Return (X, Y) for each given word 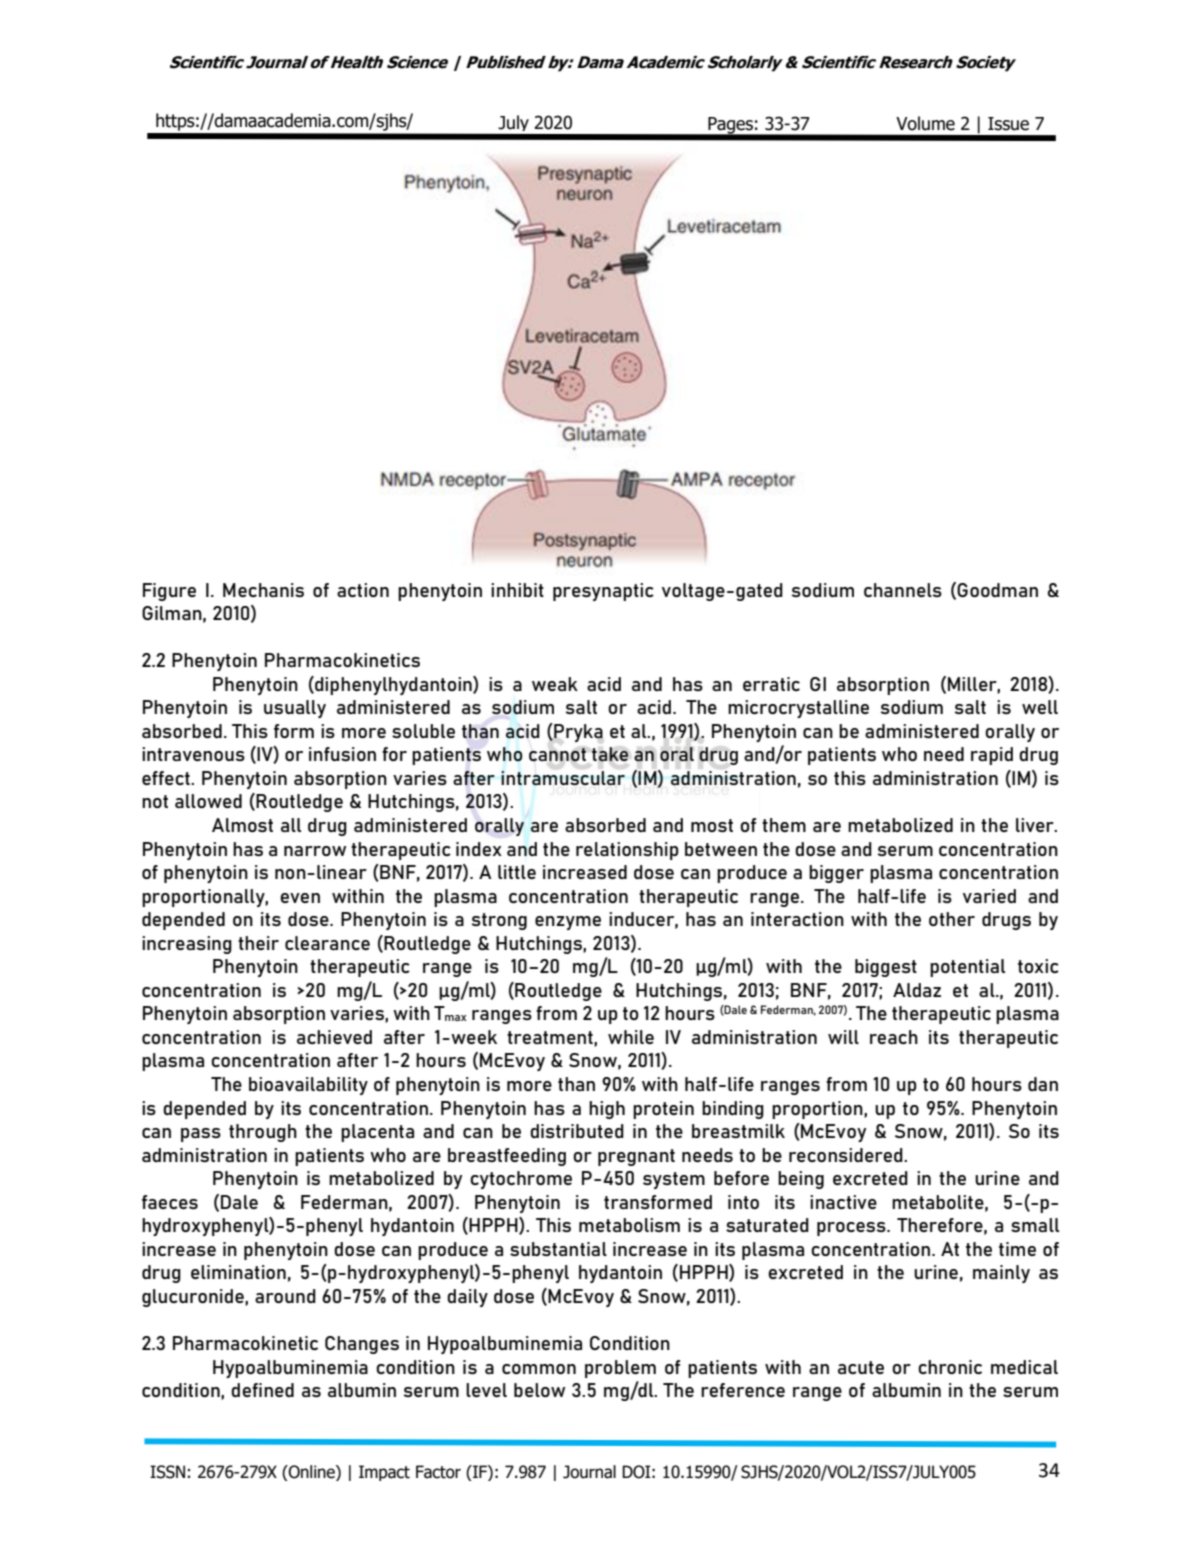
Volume (925, 123)
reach (894, 1037)
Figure (169, 592)
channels (903, 590)
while (631, 1037)
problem (620, 1369)
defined (262, 1390)
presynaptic (603, 592)
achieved (334, 1037)
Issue (1008, 124)
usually (295, 709)
